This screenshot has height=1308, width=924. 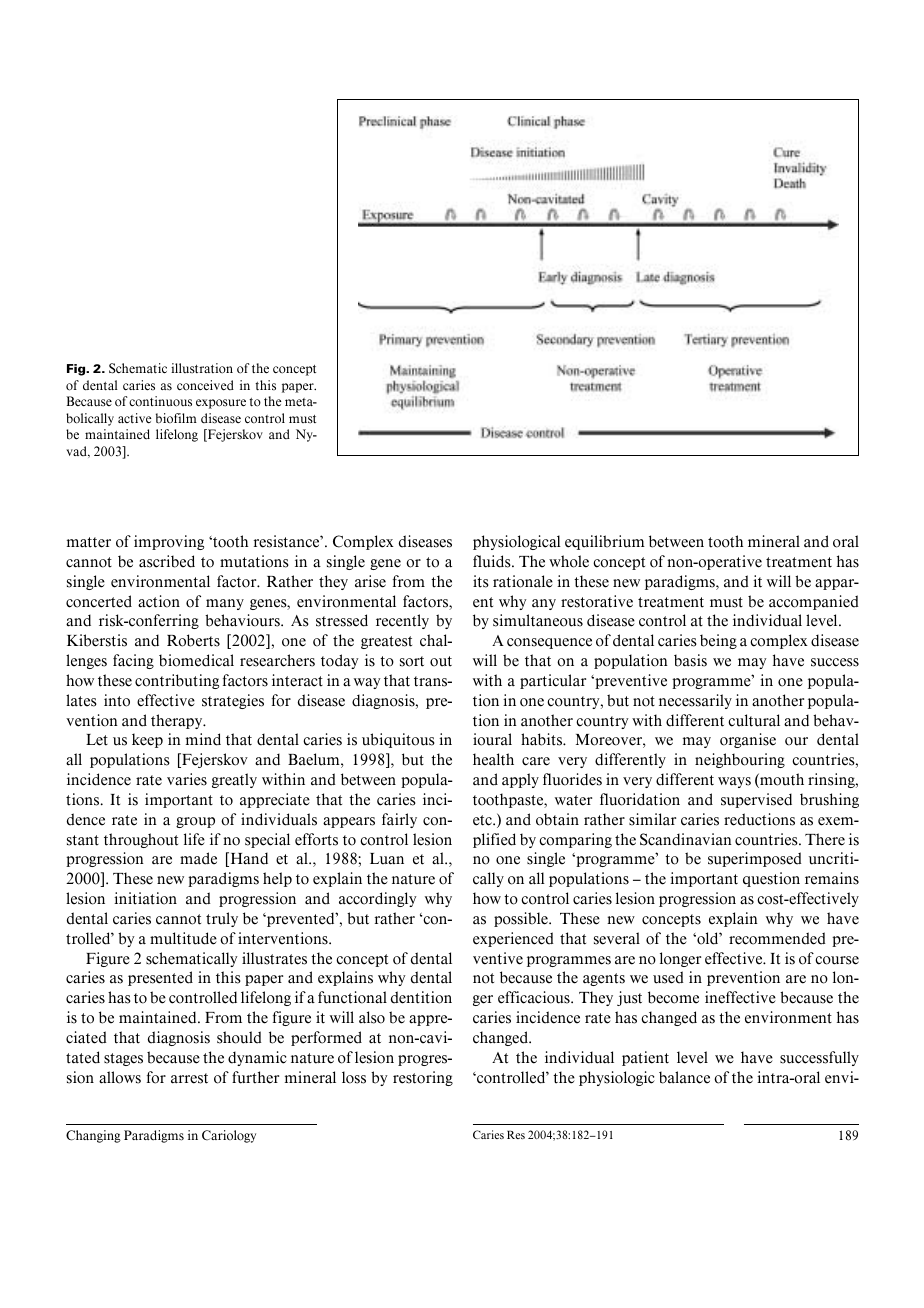 What do you see at coordinates (176, 418) in the screenshot?
I see `biofilm` at bounding box center [176, 418].
